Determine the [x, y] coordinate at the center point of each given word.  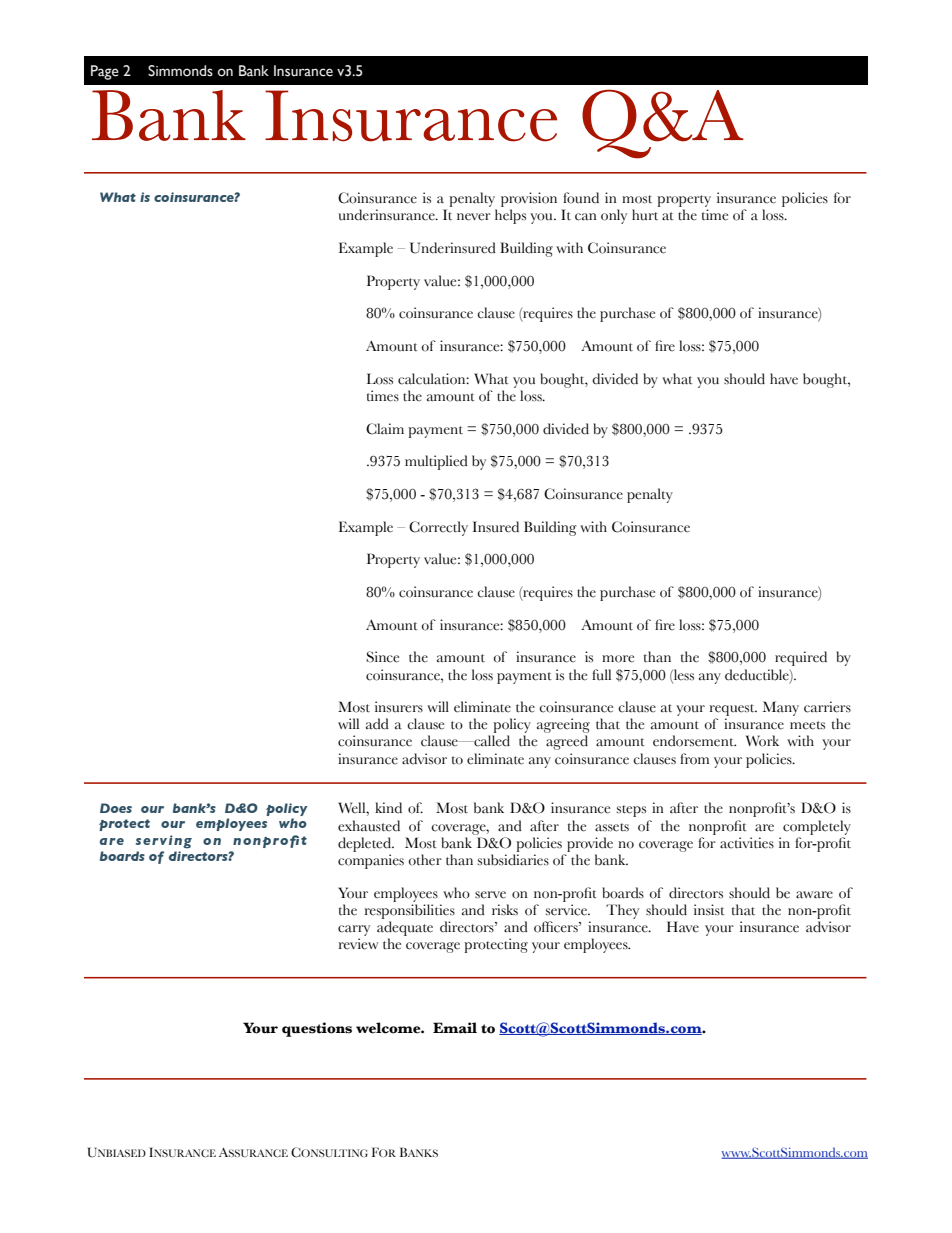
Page [105, 72]
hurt [645, 215]
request [733, 711]
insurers [399, 707]
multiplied [436, 462]
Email [455, 1028]
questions [317, 1029]
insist [709, 910]
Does [116, 808]
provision [529, 199]
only [614, 216]
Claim [385, 429]
